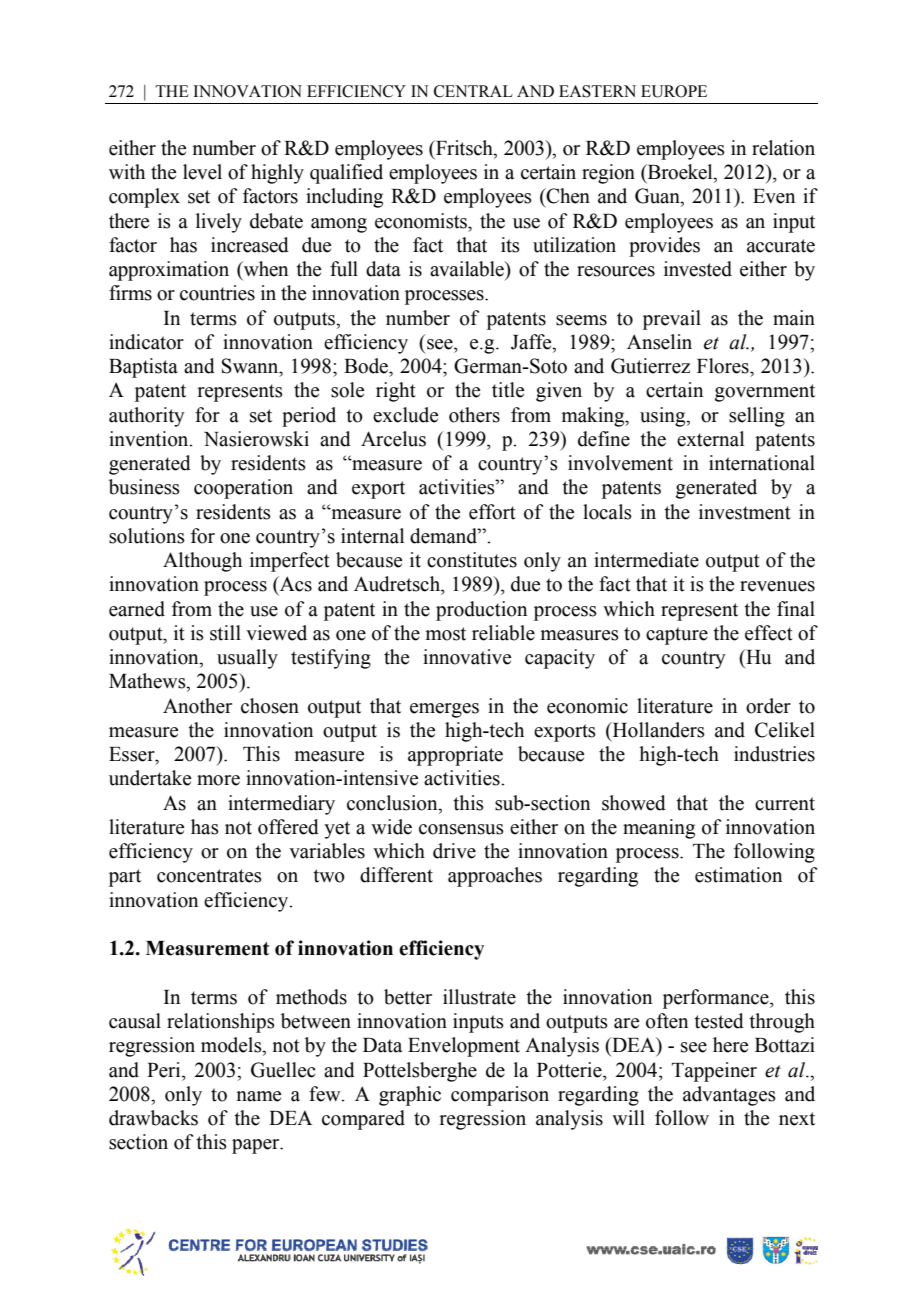  What do you see at coordinates (258, 1096) in the page?
I see `name` at bounding box center [258, 1096].
